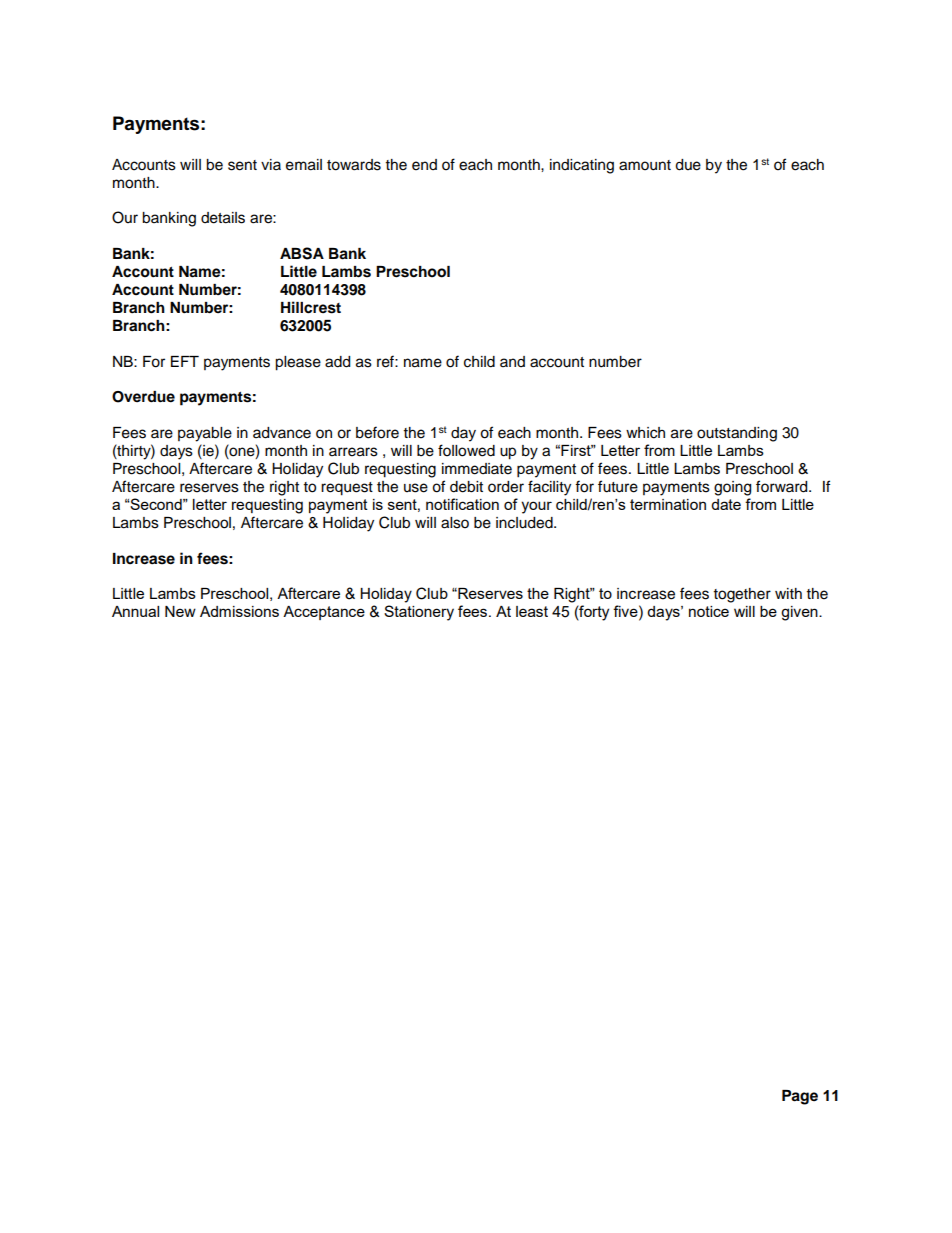 This image has width=952, height=1233. What do you see at coordinates (645, 165) in the image?
I see `amount` at bounding box center [645, 165].
